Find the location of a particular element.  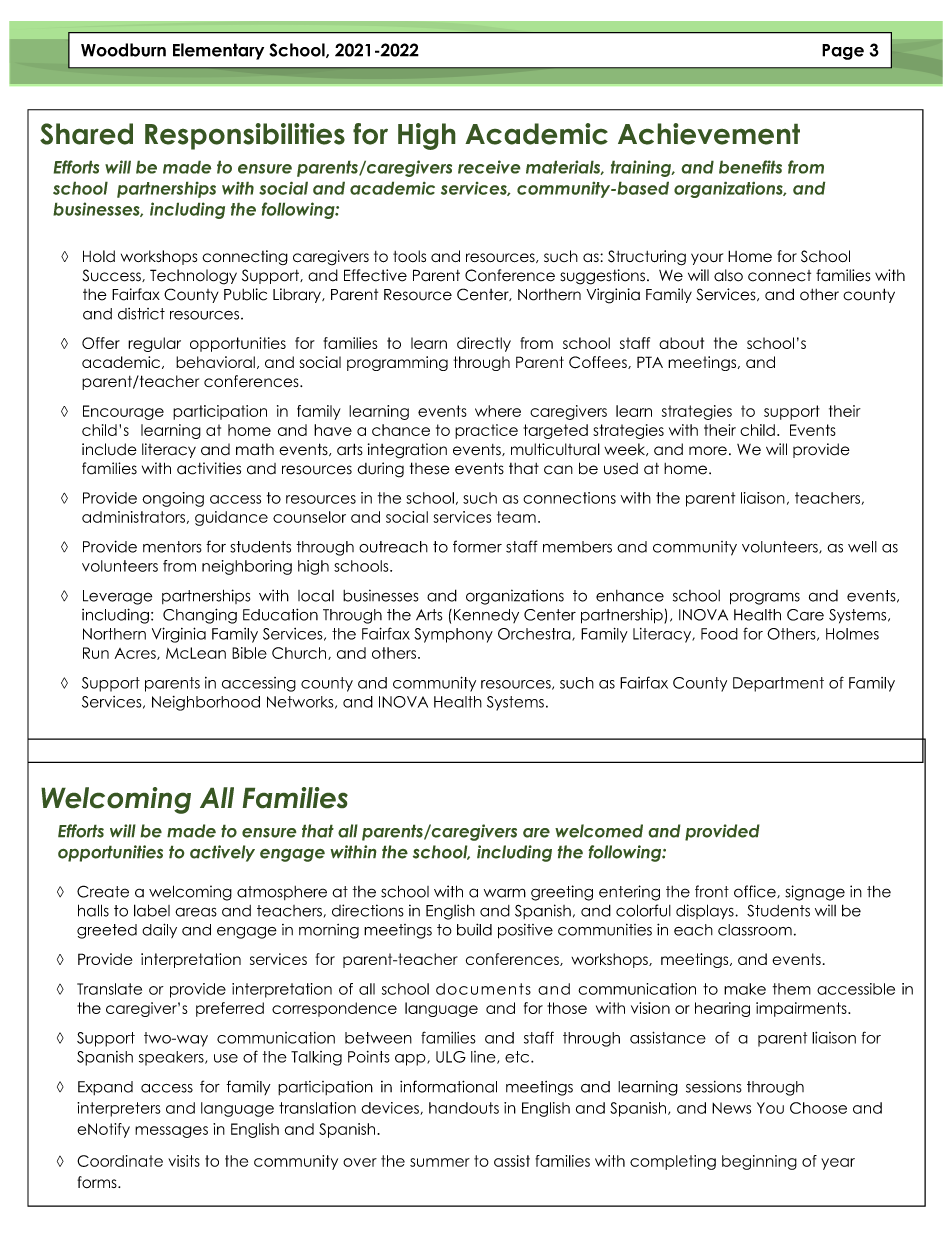

ongoing is located at coordinates (173, 499).
